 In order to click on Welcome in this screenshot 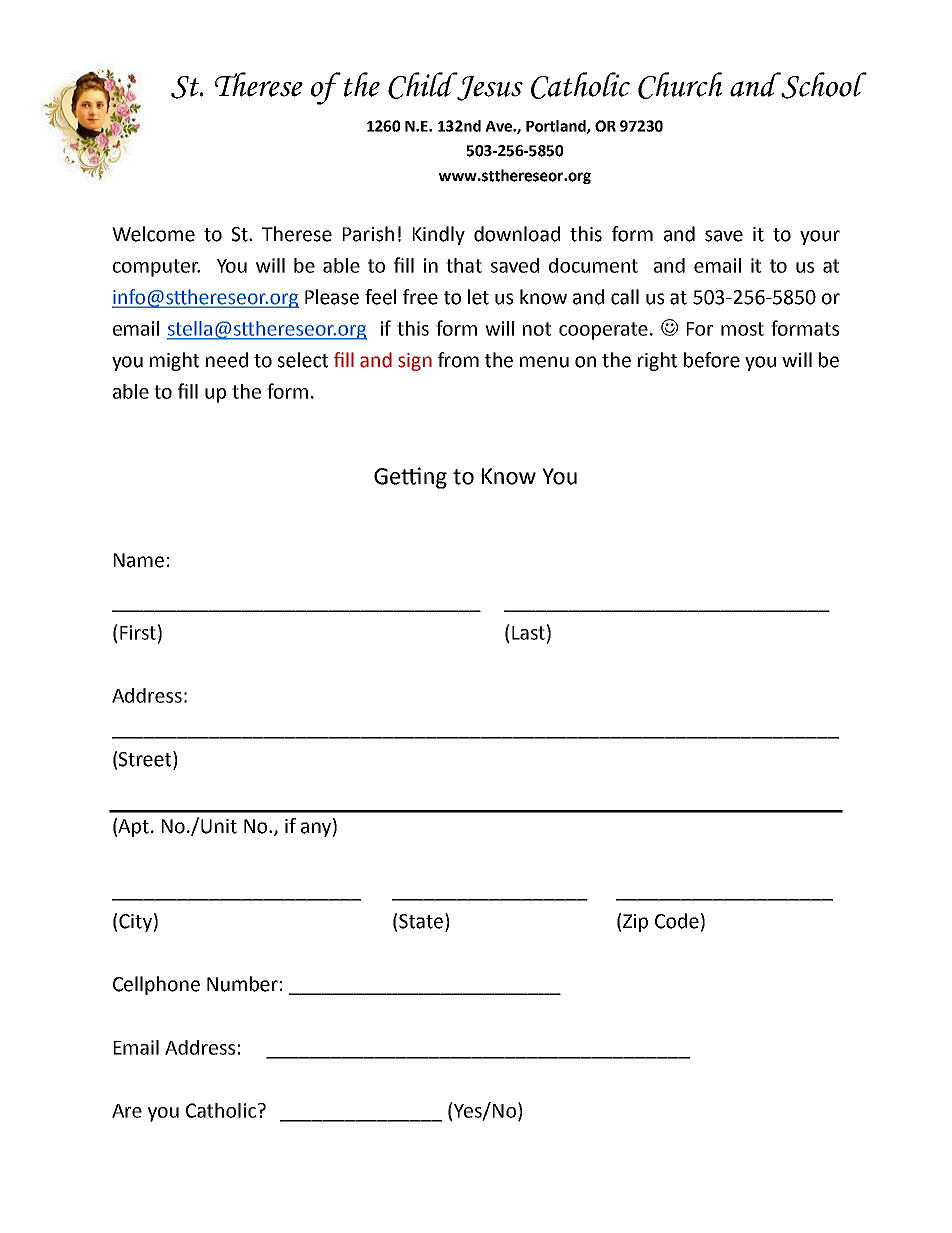, I will do `click(153, 234)`.
